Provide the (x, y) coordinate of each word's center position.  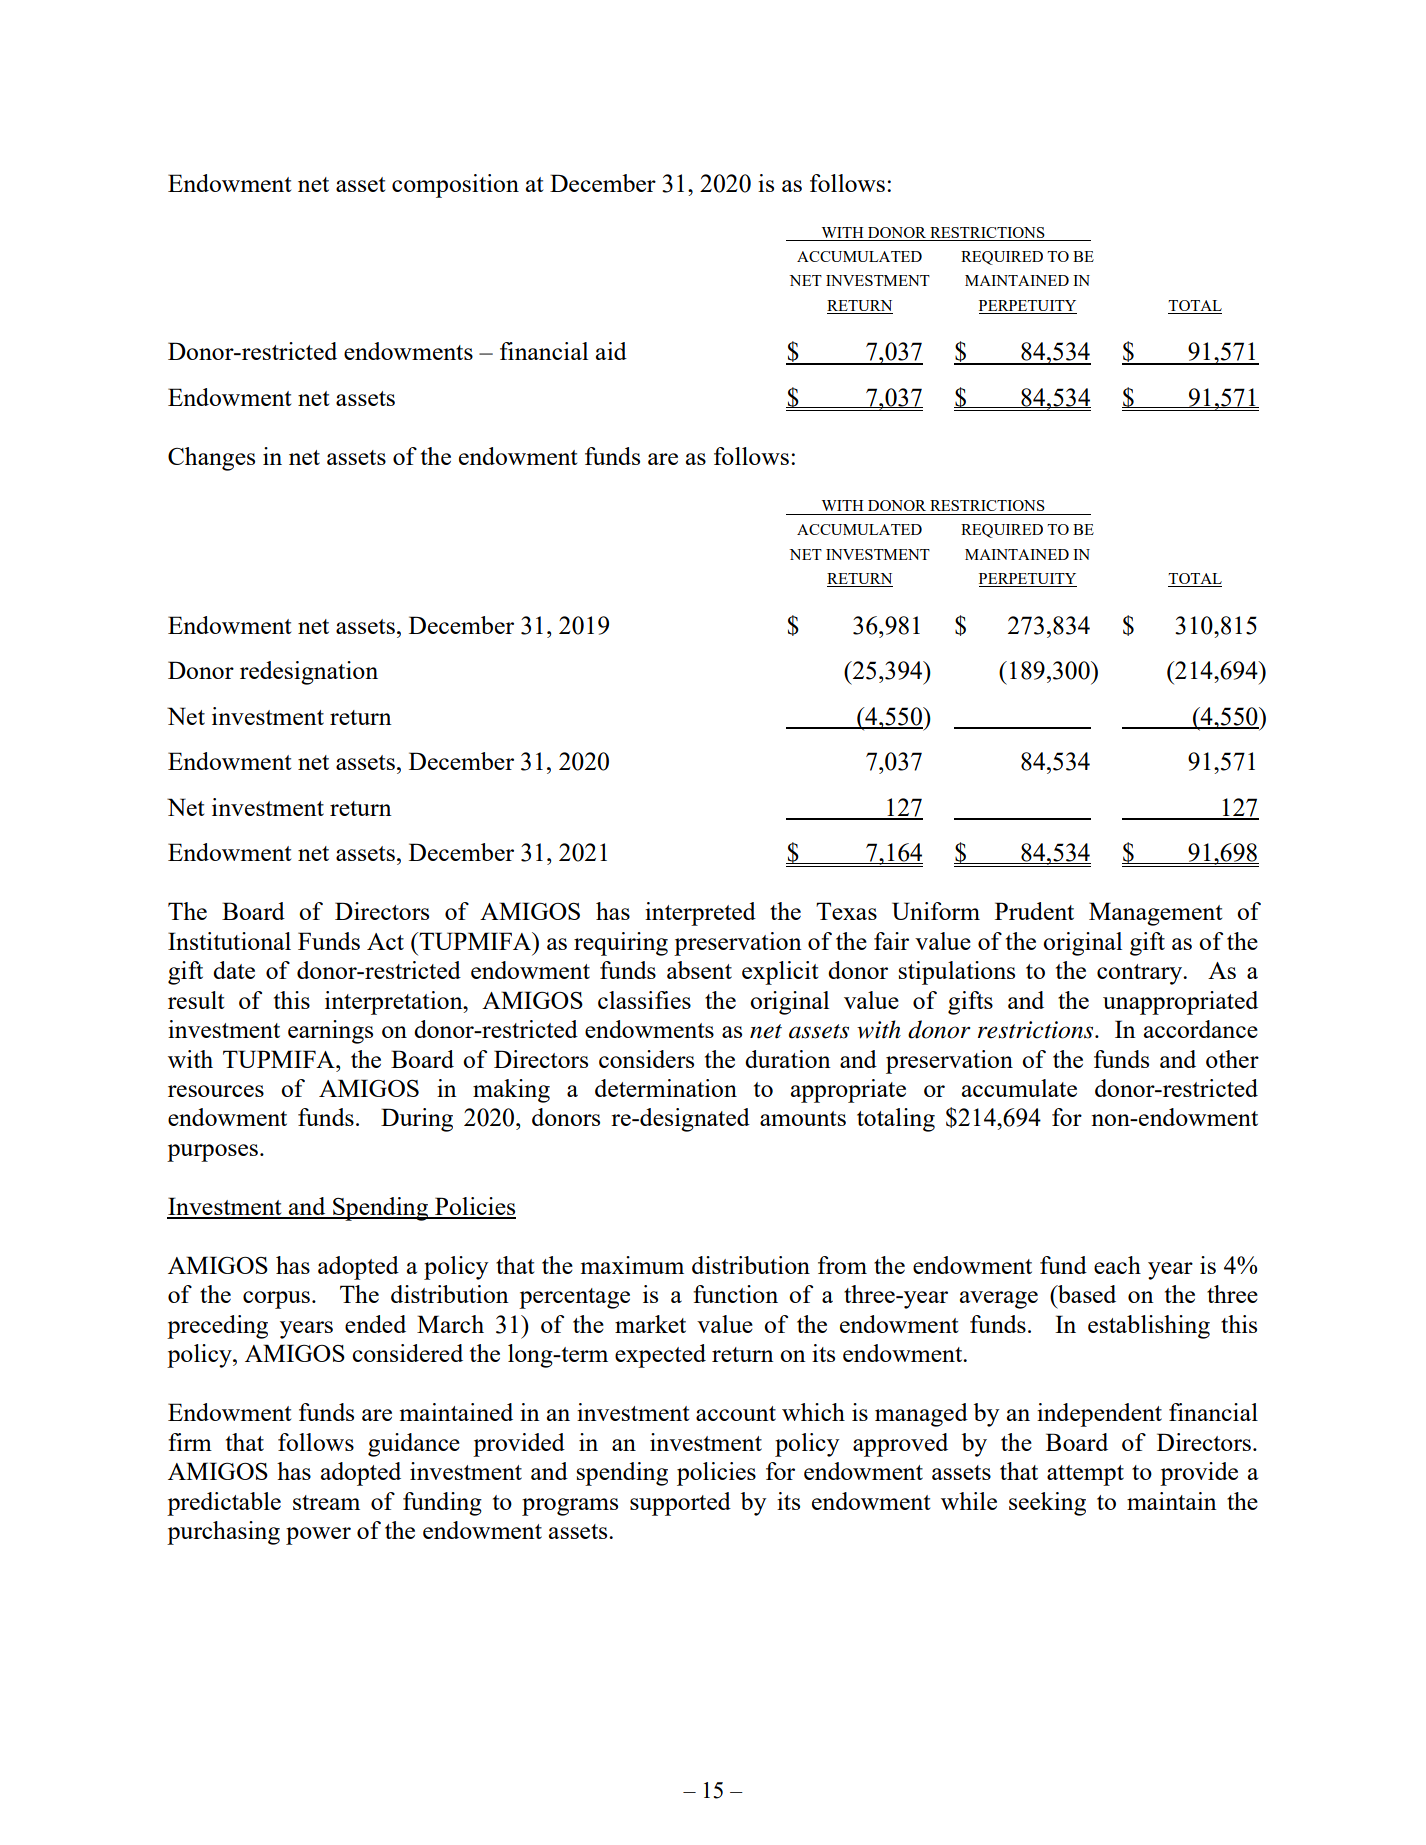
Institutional (229, 941)
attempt (1085, 1475)
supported (680, 1504)
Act (385, 941)
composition (455, 186)
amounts (803, 1118)
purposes (212, 1153)
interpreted (700, 914)
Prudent (1034, 911)
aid (611, 351)
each (1117, 1265)
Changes (211, 459)
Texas (846, 911)
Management (1155, 914)
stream (326, 1502)
